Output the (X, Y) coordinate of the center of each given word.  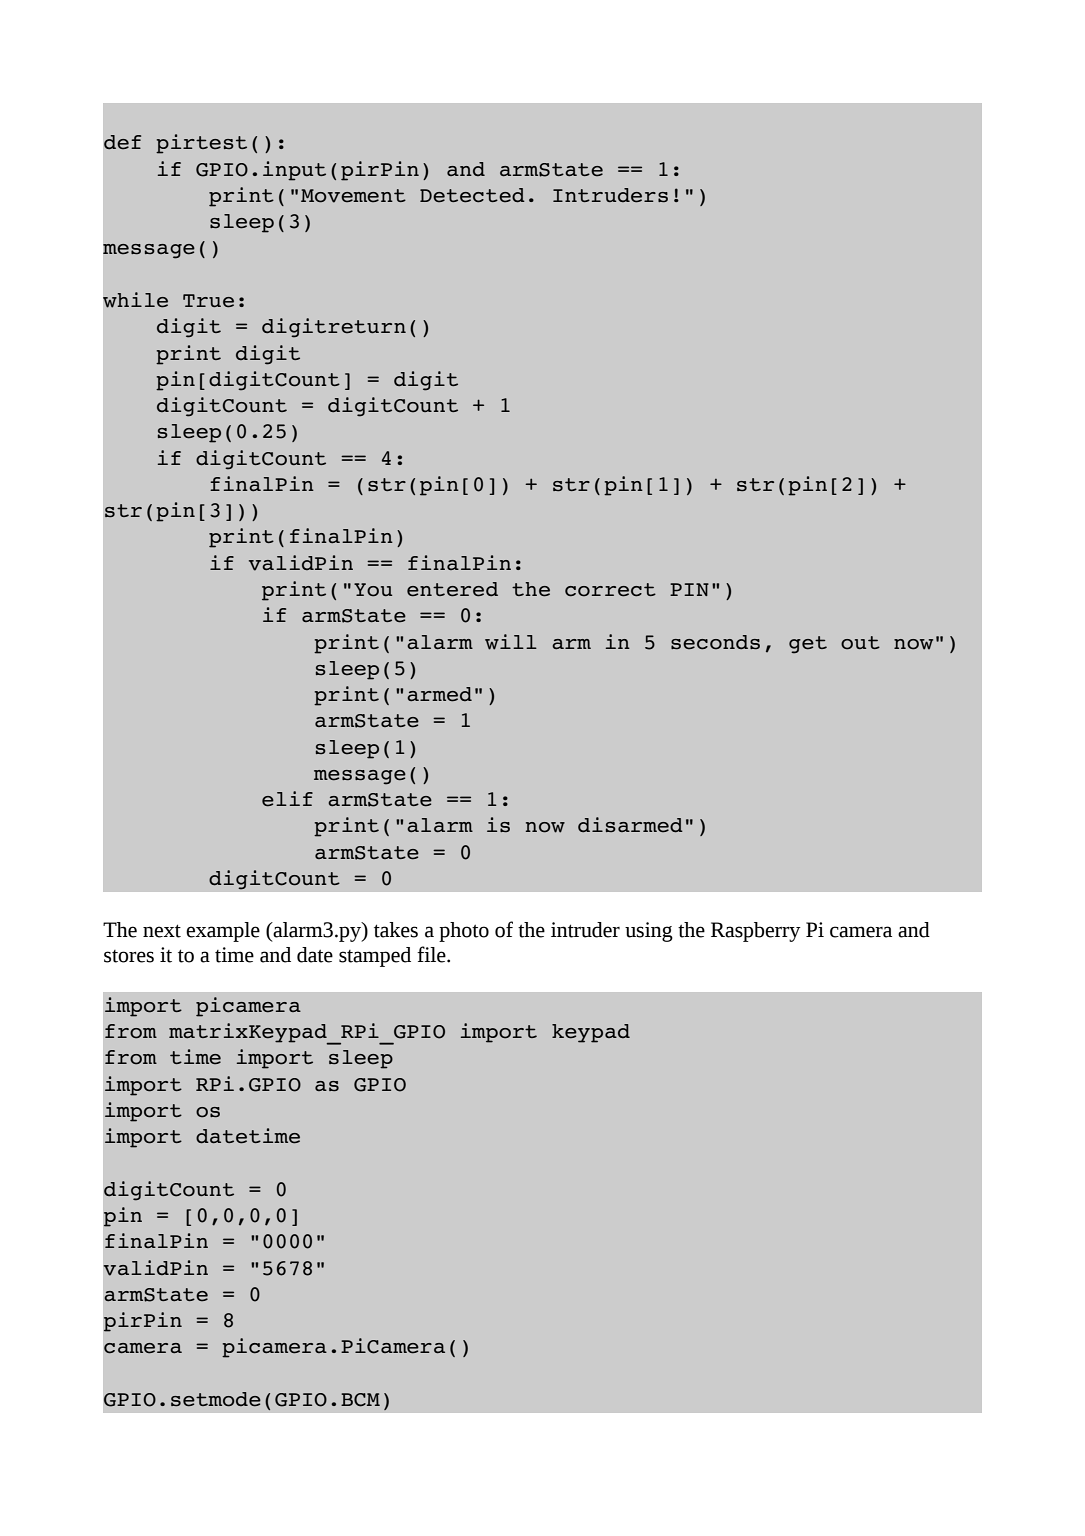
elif (287, 799)
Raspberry (756, 932)
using (649, 932)
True (208, 301)
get (808, 645)
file (432, 954)
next (162, 931)
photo (464, 932)
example (223, 932)
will (511, 642)
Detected (472, 195)
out (860, 643)
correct (610, 590)
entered (452, 589)
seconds (715, 642)
